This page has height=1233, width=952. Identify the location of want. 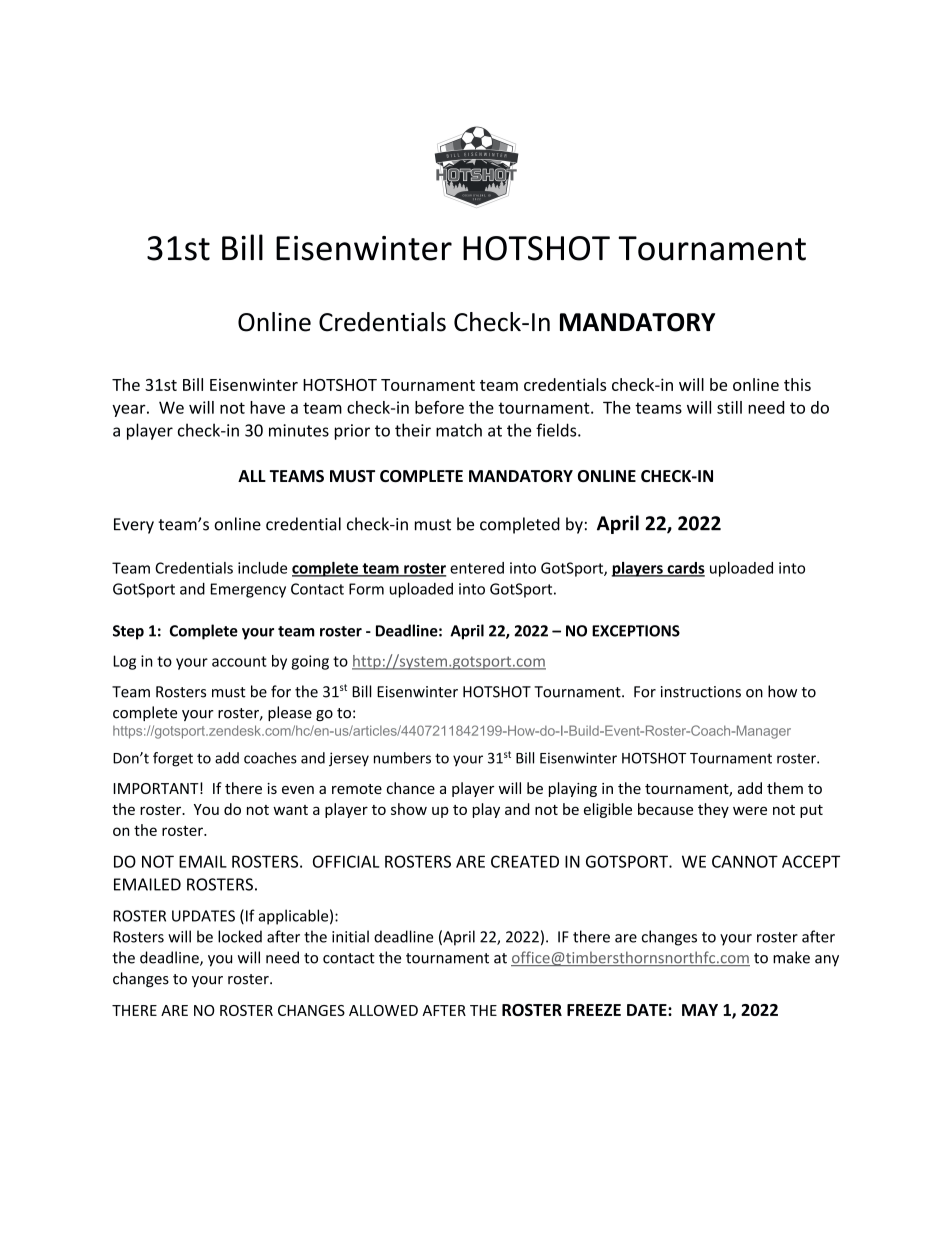
(290, 810).
